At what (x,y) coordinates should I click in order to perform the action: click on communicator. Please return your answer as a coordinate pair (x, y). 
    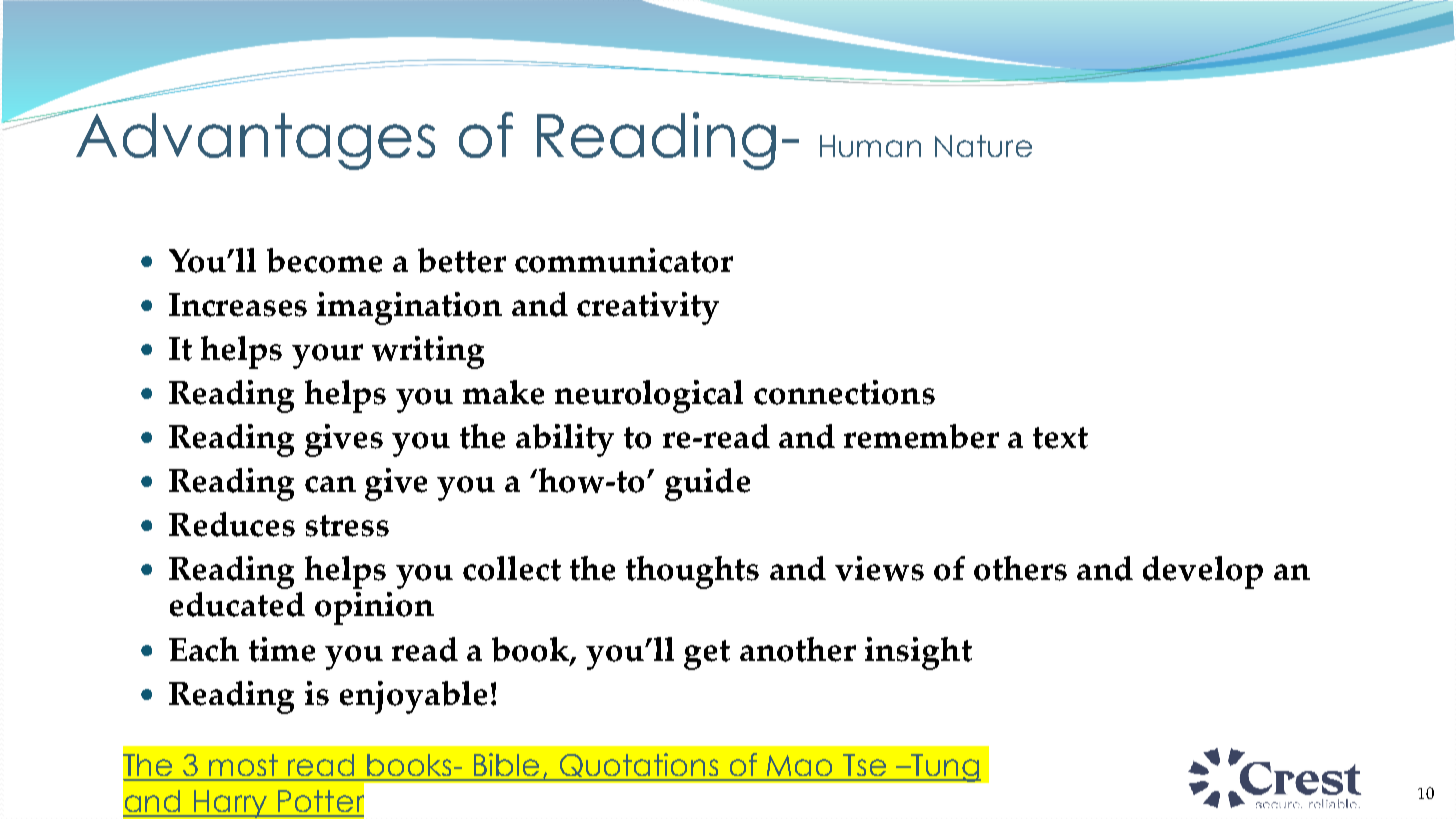
    Looking at the image, I should click on (624, 260).
